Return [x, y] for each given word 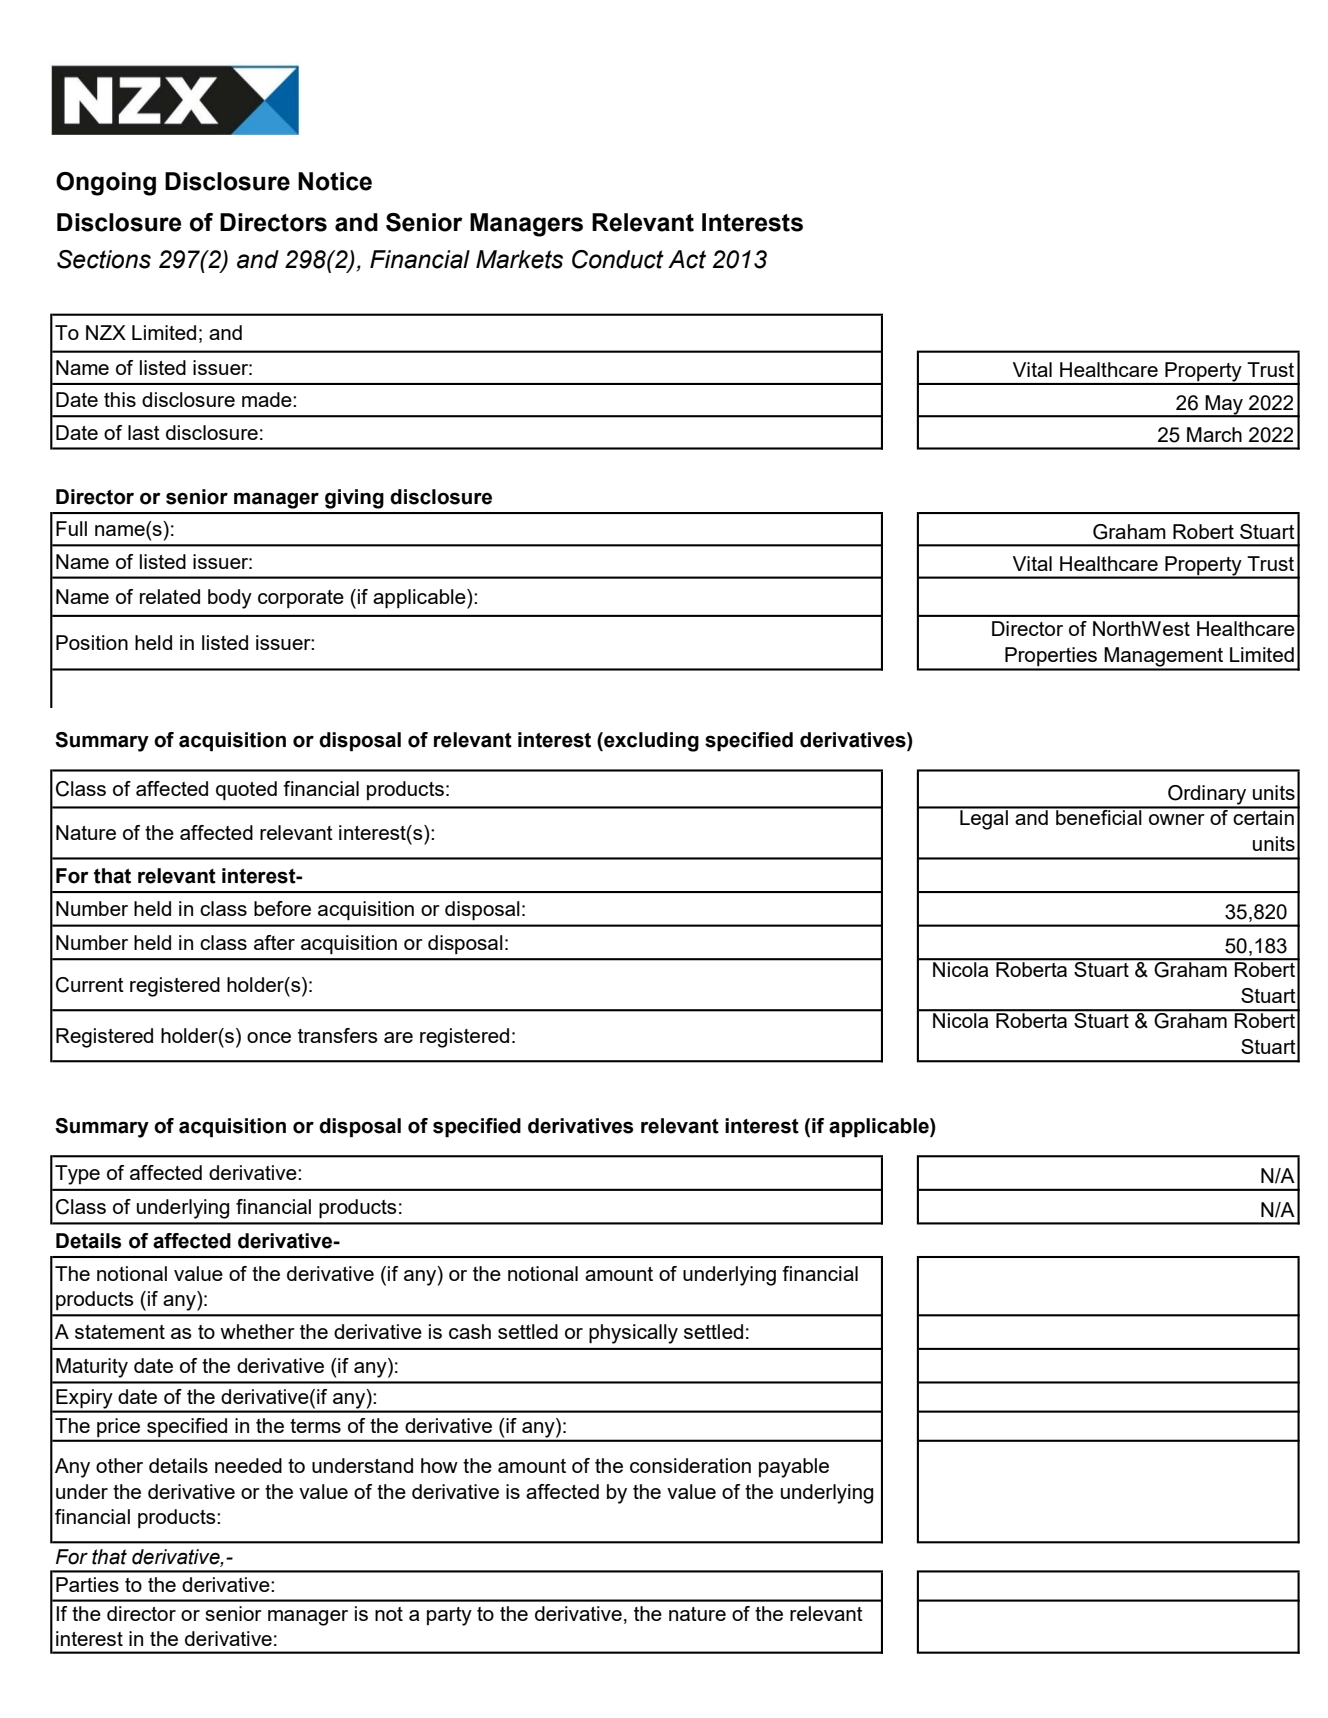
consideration [690, 1465]
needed [248, 1465]
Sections [104, 259]
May [1224, 405]
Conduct [618, 259]
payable [794, 1468]
